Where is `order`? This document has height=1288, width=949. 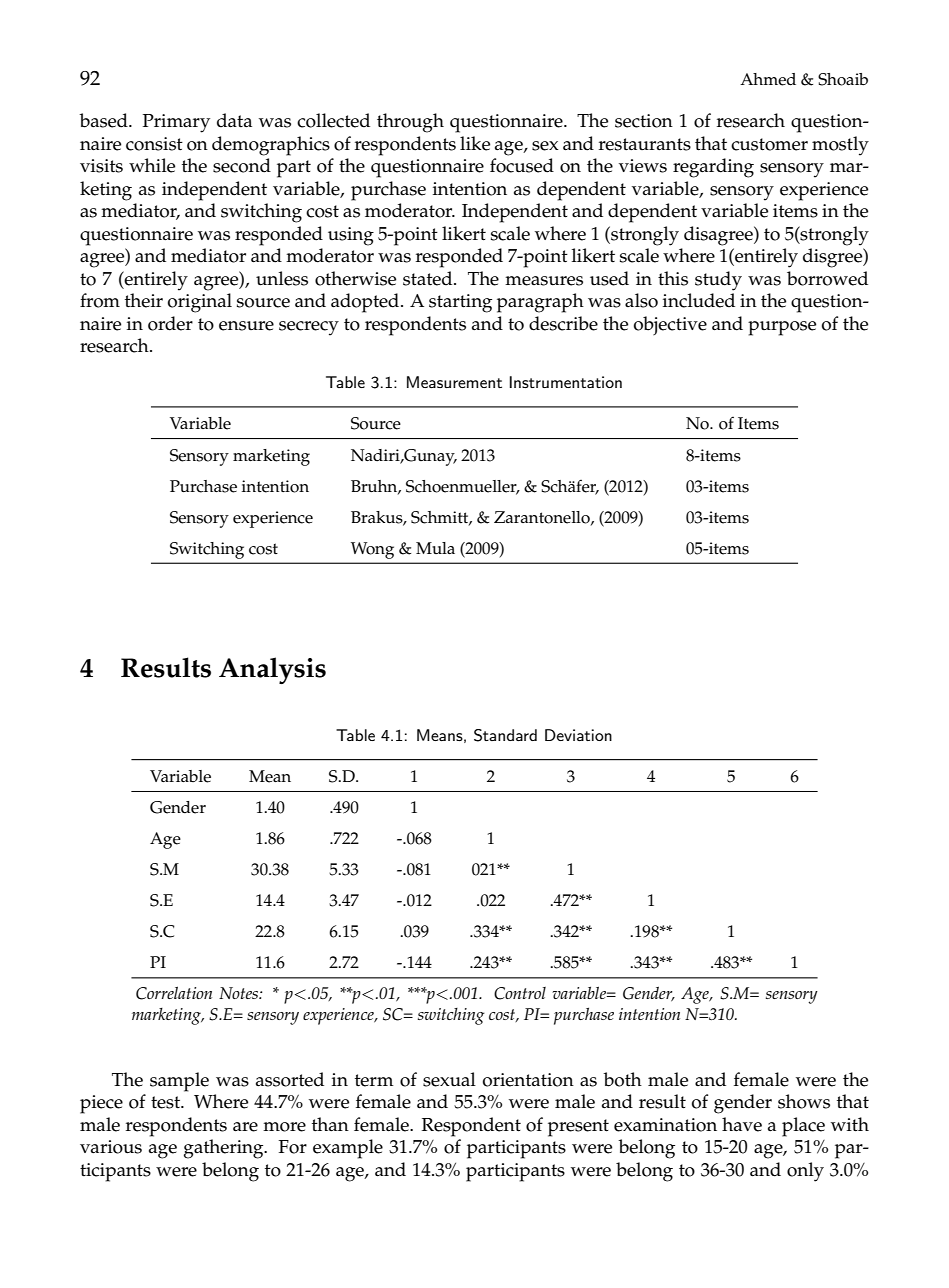 order is located at coordinates (170, 323).
